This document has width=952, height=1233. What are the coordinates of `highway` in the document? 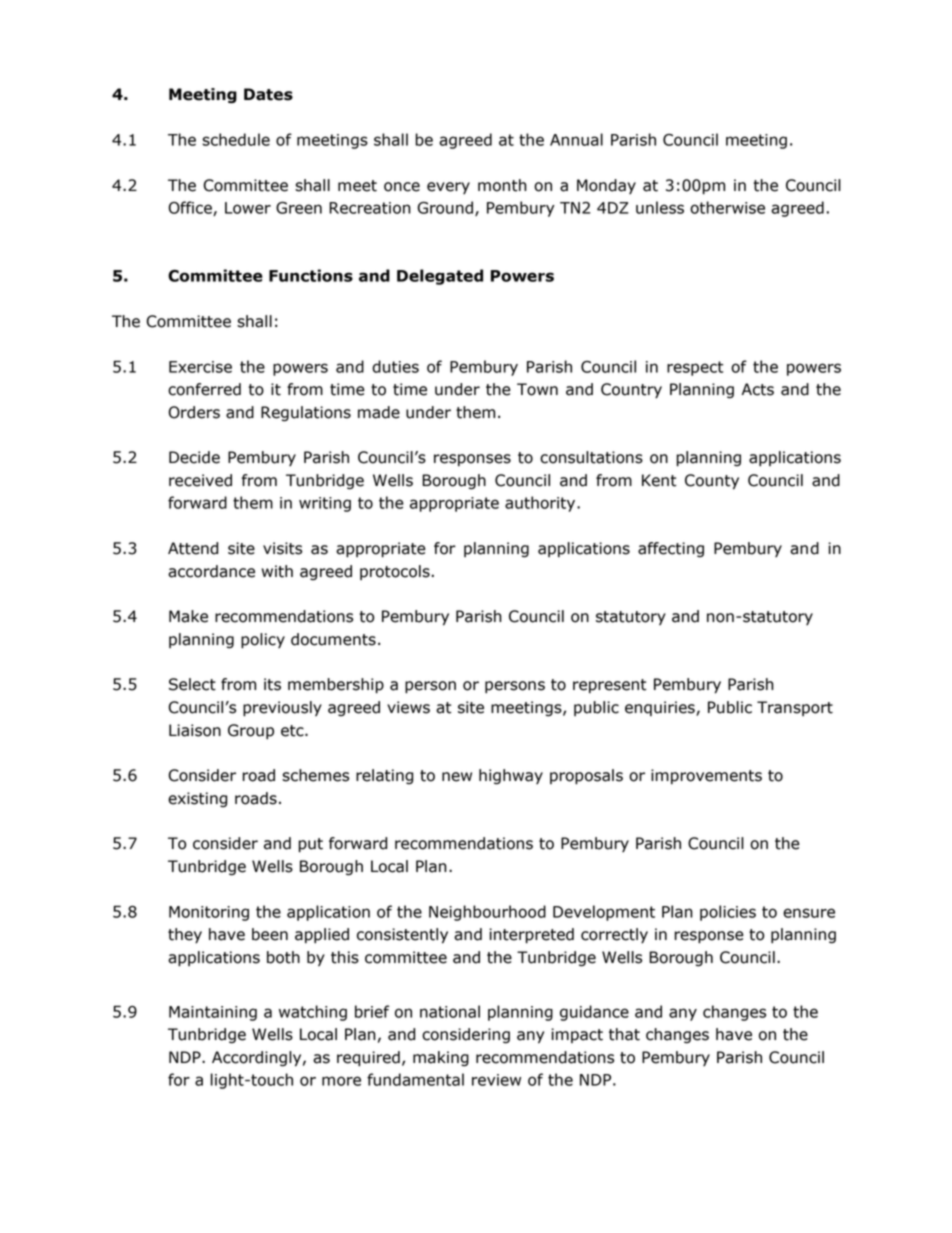 It's located at (511, 777).
